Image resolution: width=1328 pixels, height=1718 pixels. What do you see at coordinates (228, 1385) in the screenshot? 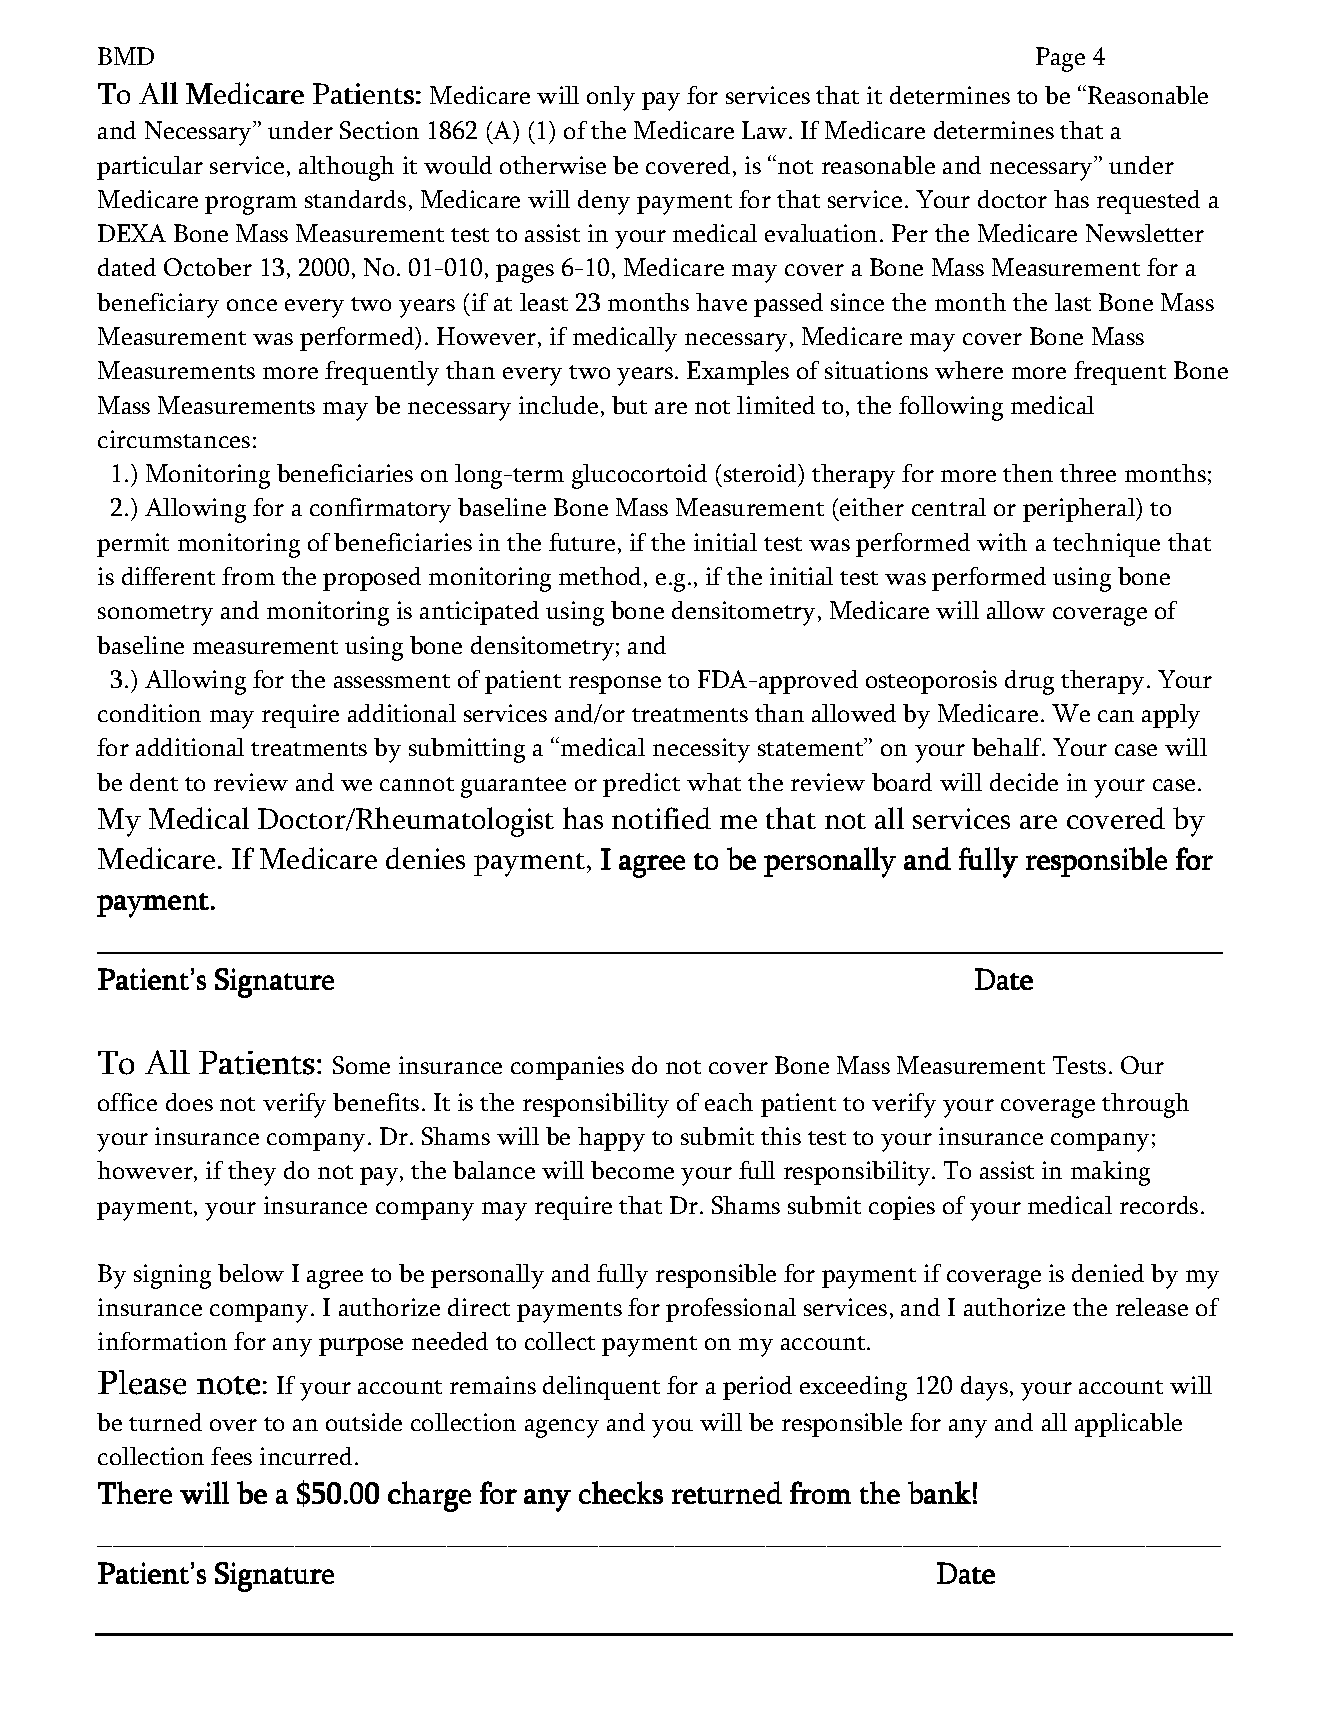
I see `note` at bounding box center [228, 1385].
